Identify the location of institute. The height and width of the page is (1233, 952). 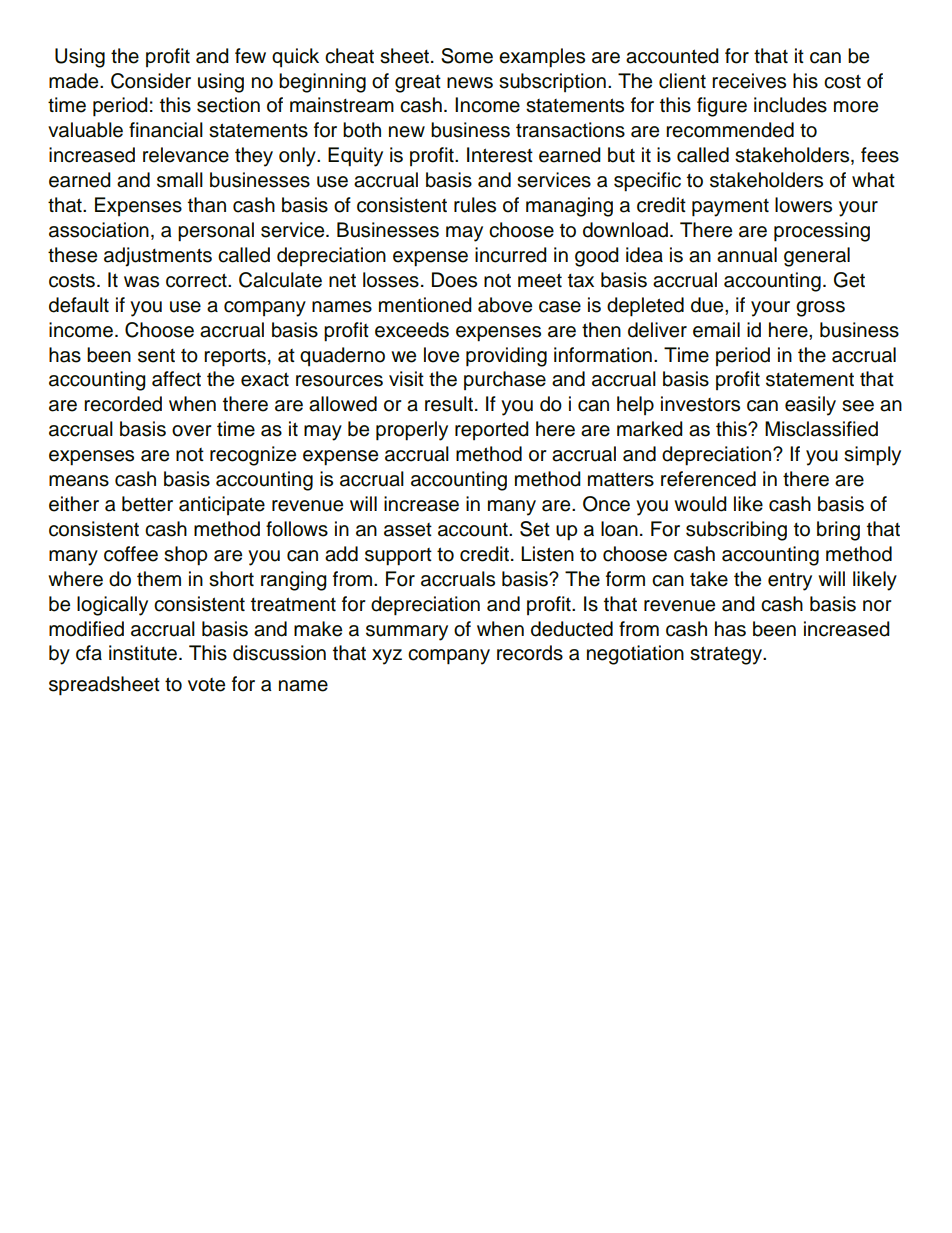
(143, 653).
